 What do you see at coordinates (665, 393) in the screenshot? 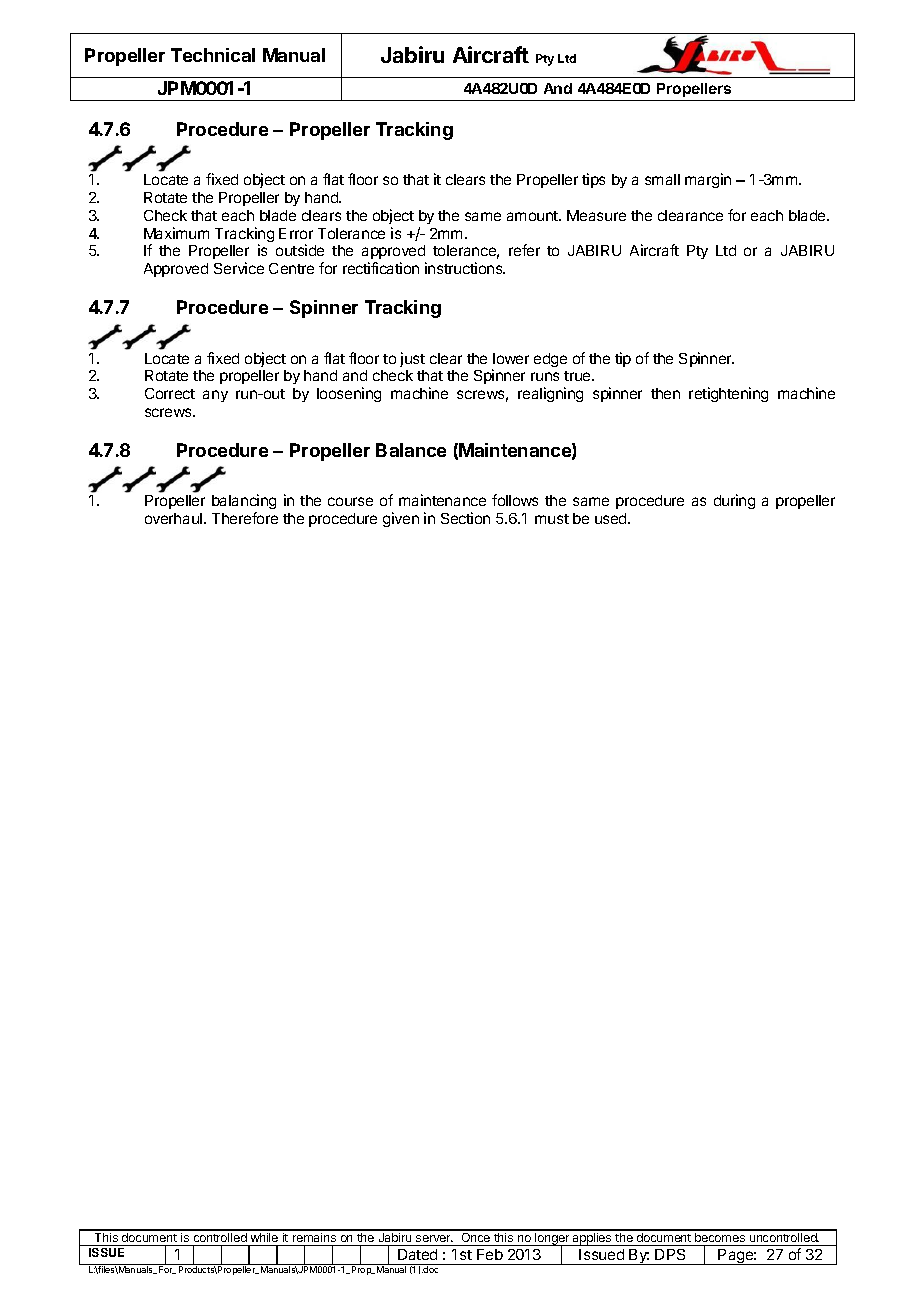
I see `then` at bounding box center [665, 393].
